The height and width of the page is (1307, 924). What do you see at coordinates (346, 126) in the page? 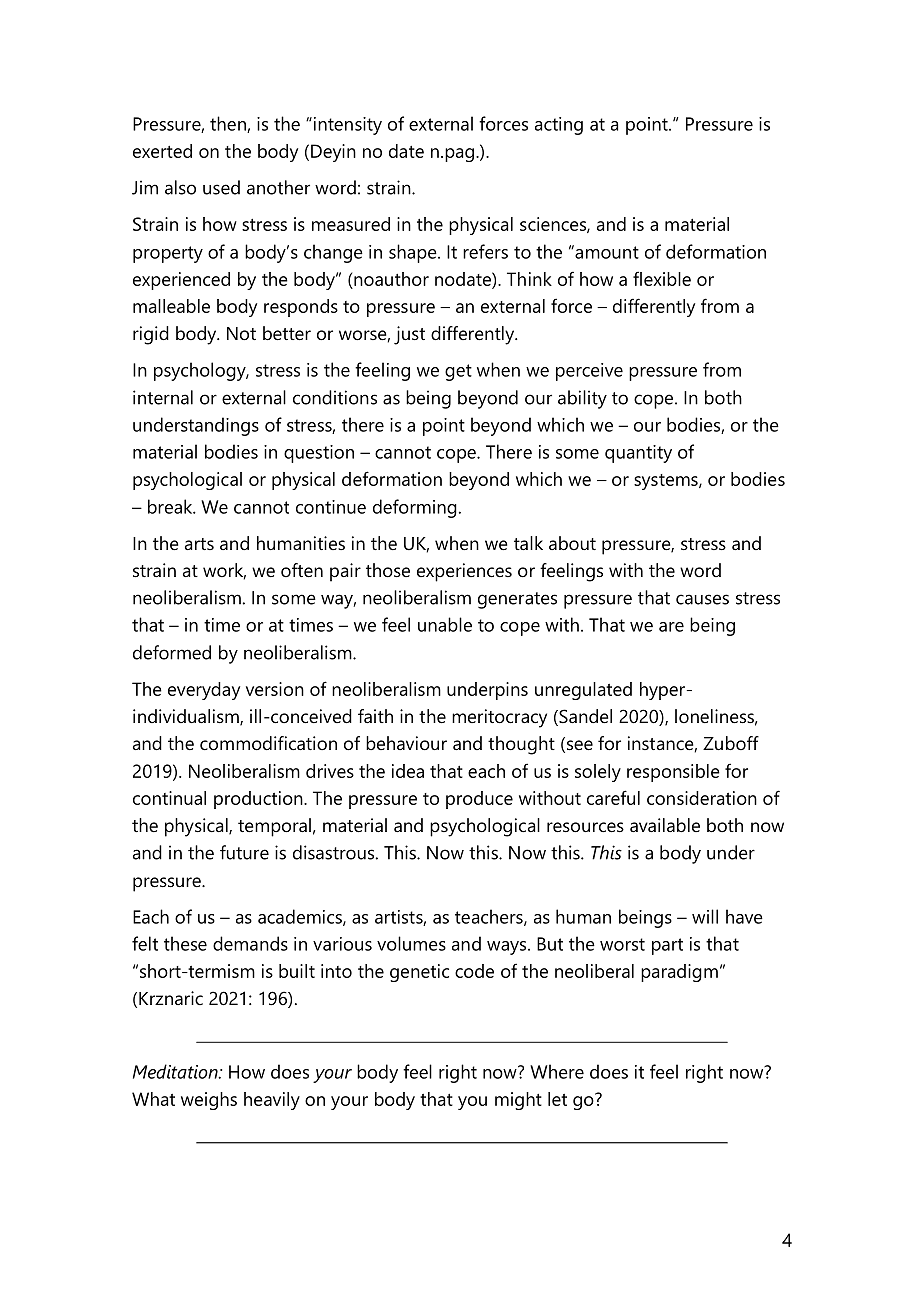
I see `intensity` at bounding box center [346, 126].
